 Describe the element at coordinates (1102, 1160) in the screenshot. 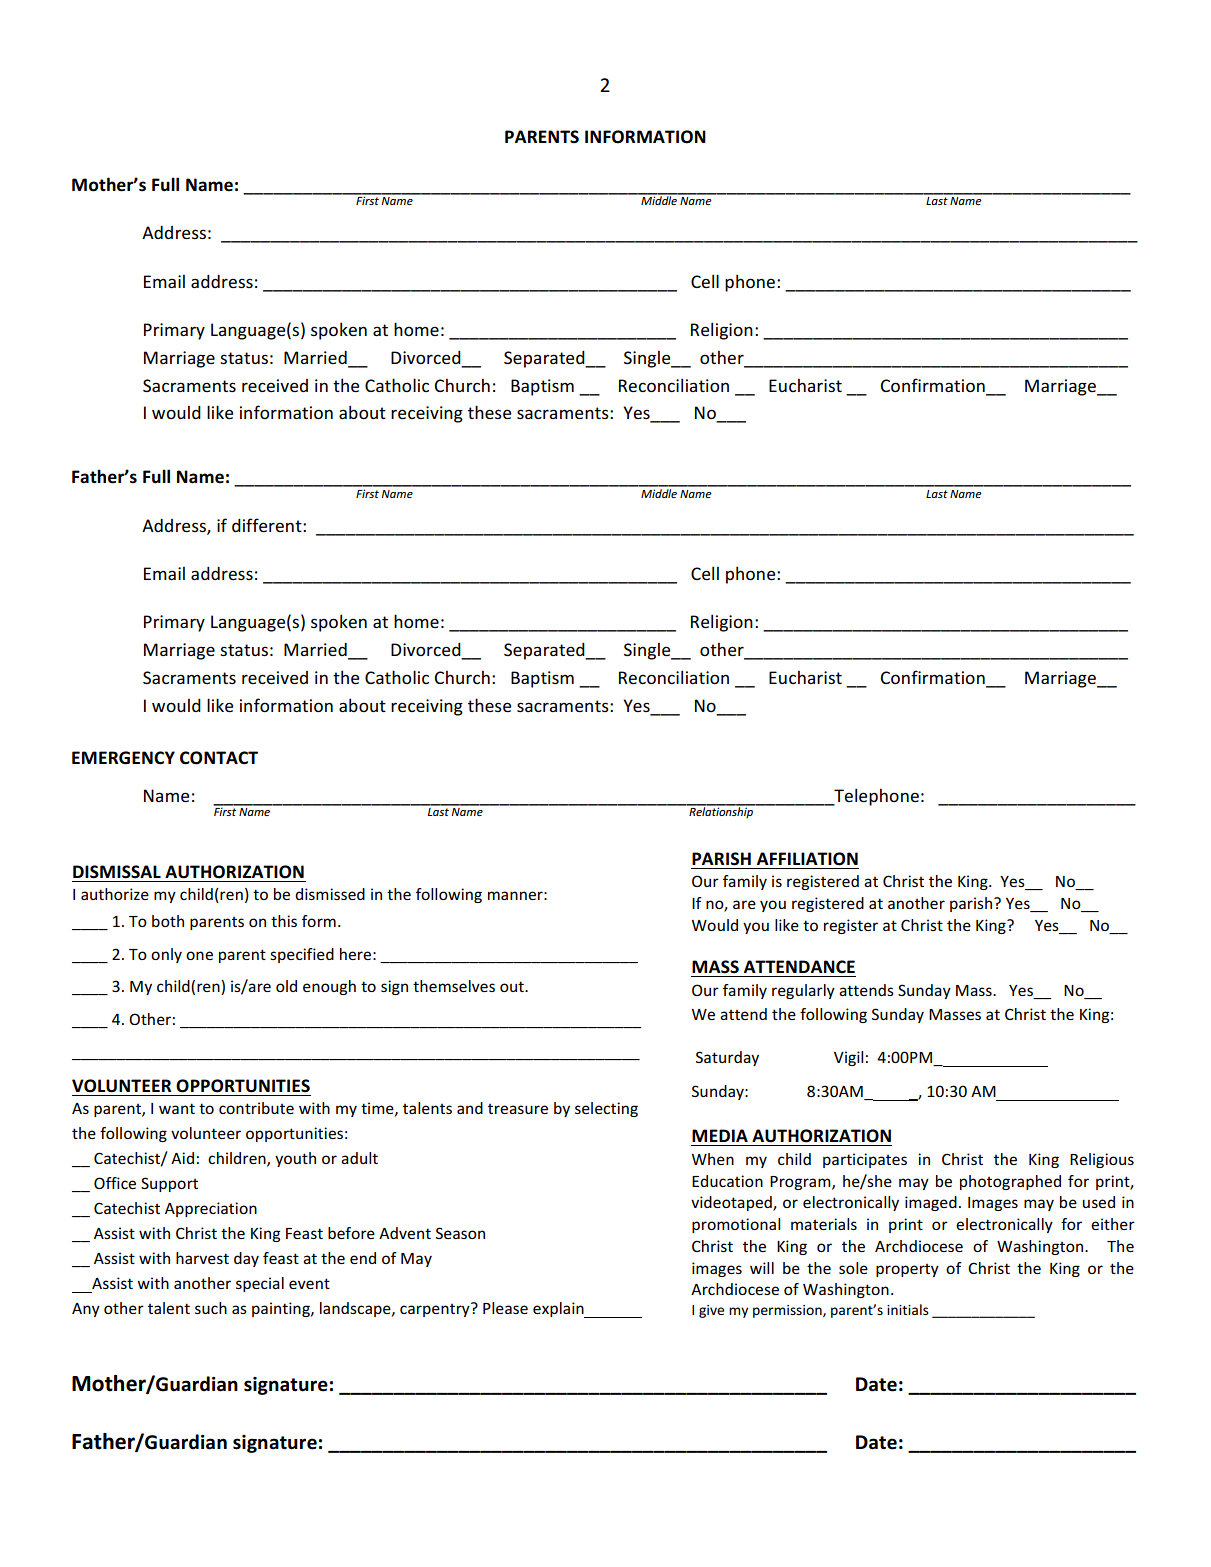

I see `Religious` at that location.
